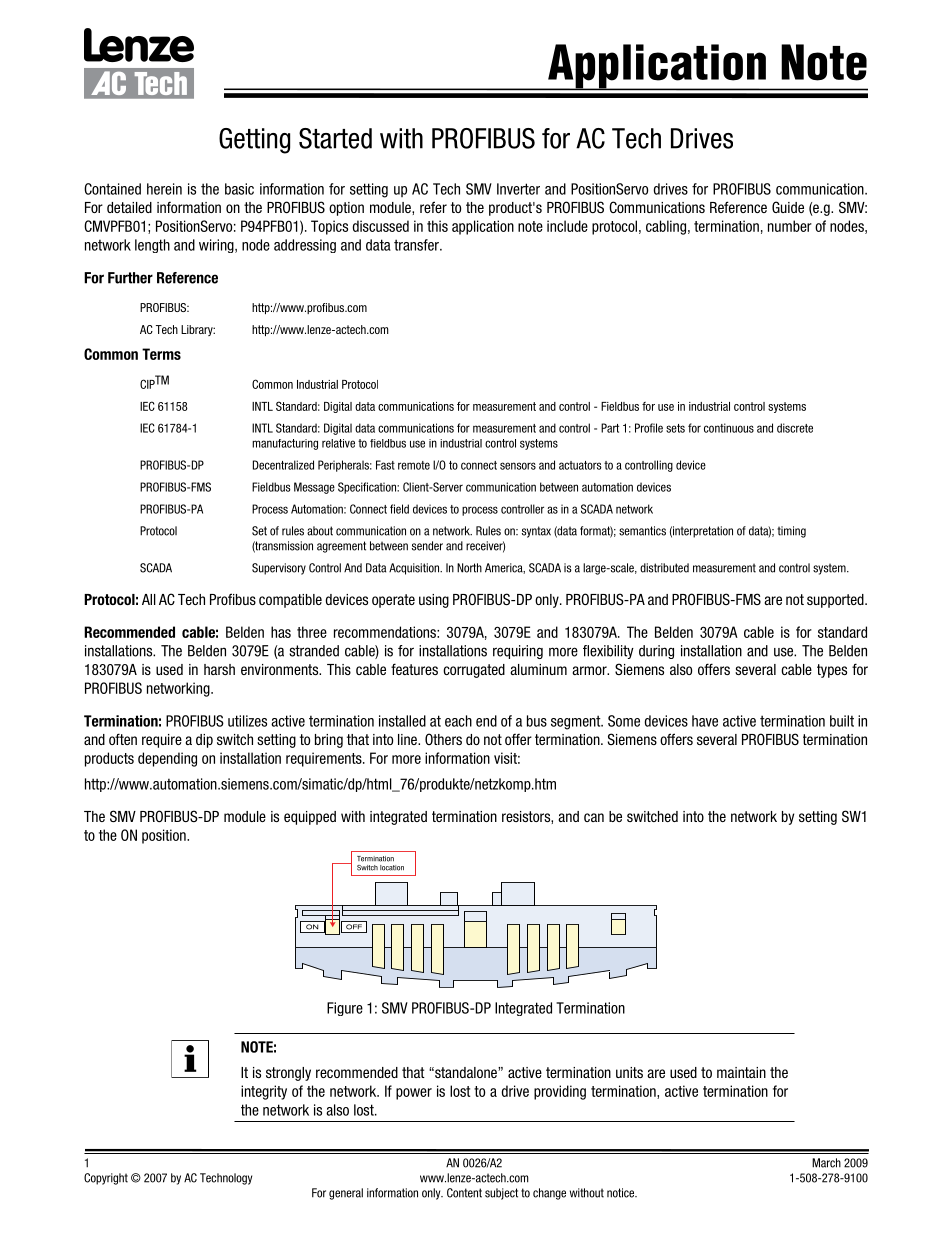  What do you see at coordinates (832, 671) in the image?
I see `types` at bounding box center [832, 671].
